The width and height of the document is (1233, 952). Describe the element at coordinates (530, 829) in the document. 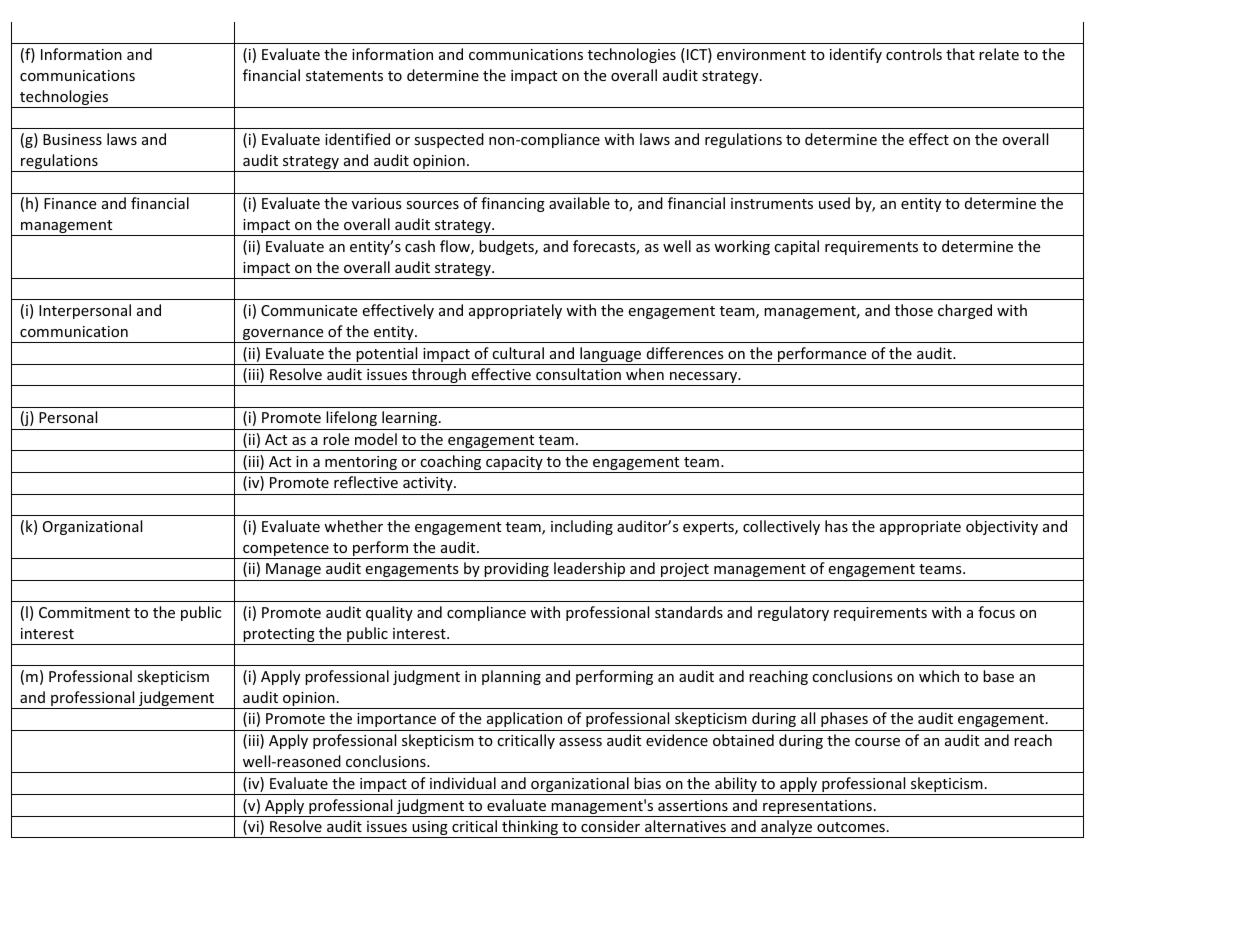

I see `thinking` at that location.
